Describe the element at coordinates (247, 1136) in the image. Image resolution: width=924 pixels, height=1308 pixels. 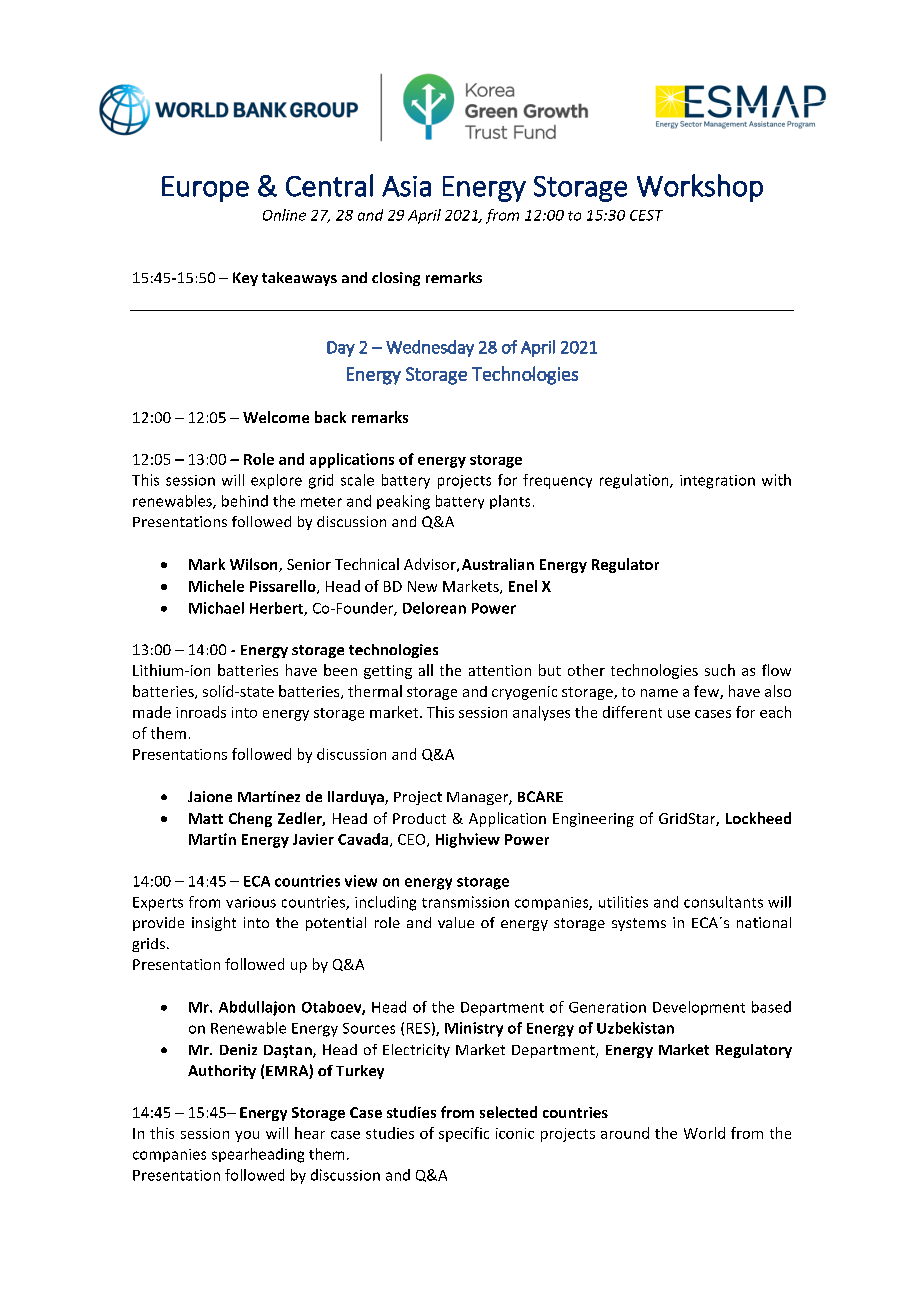
I see `you` at that location.
